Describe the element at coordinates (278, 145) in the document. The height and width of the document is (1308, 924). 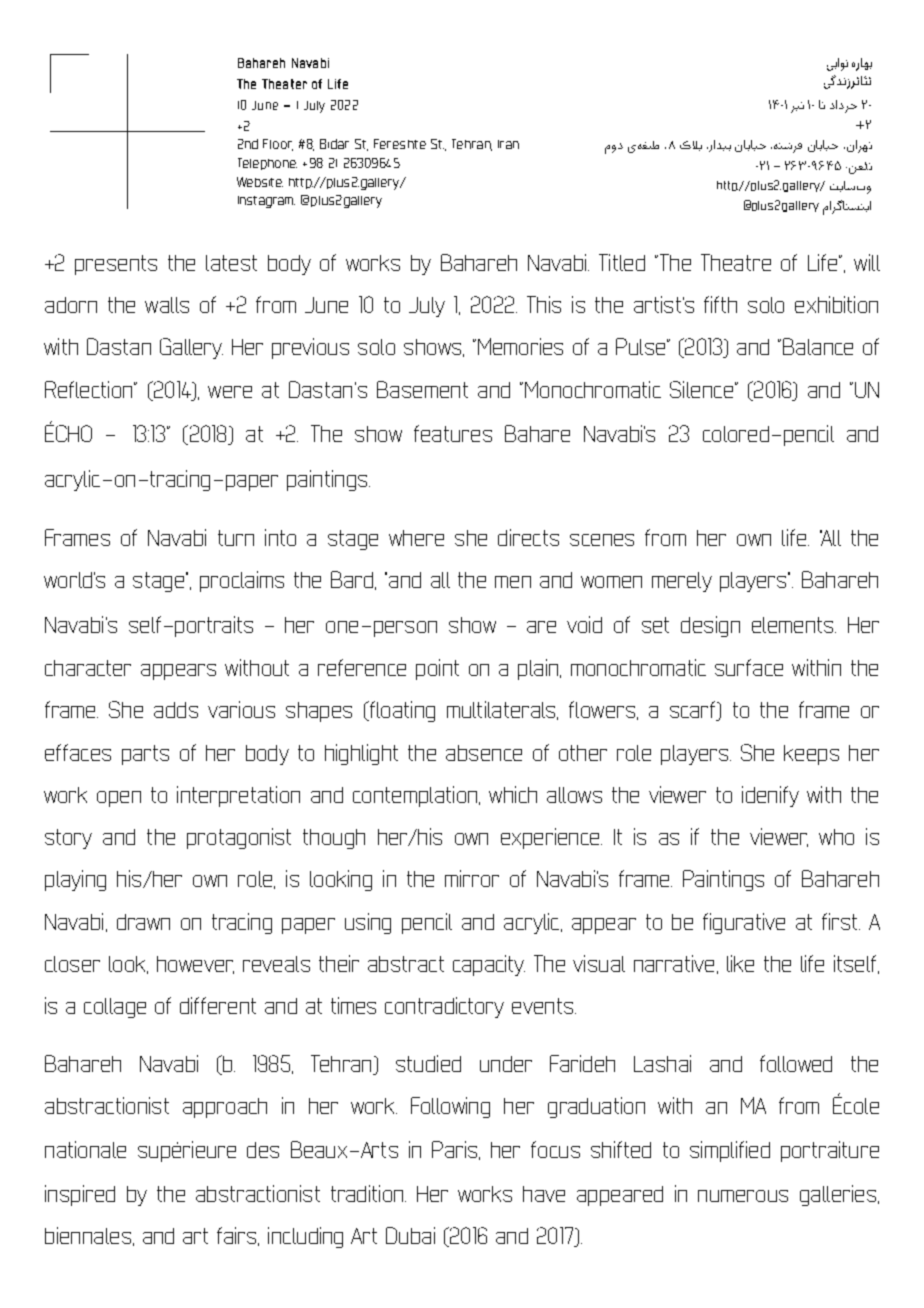
I see `Floor` at that location.
